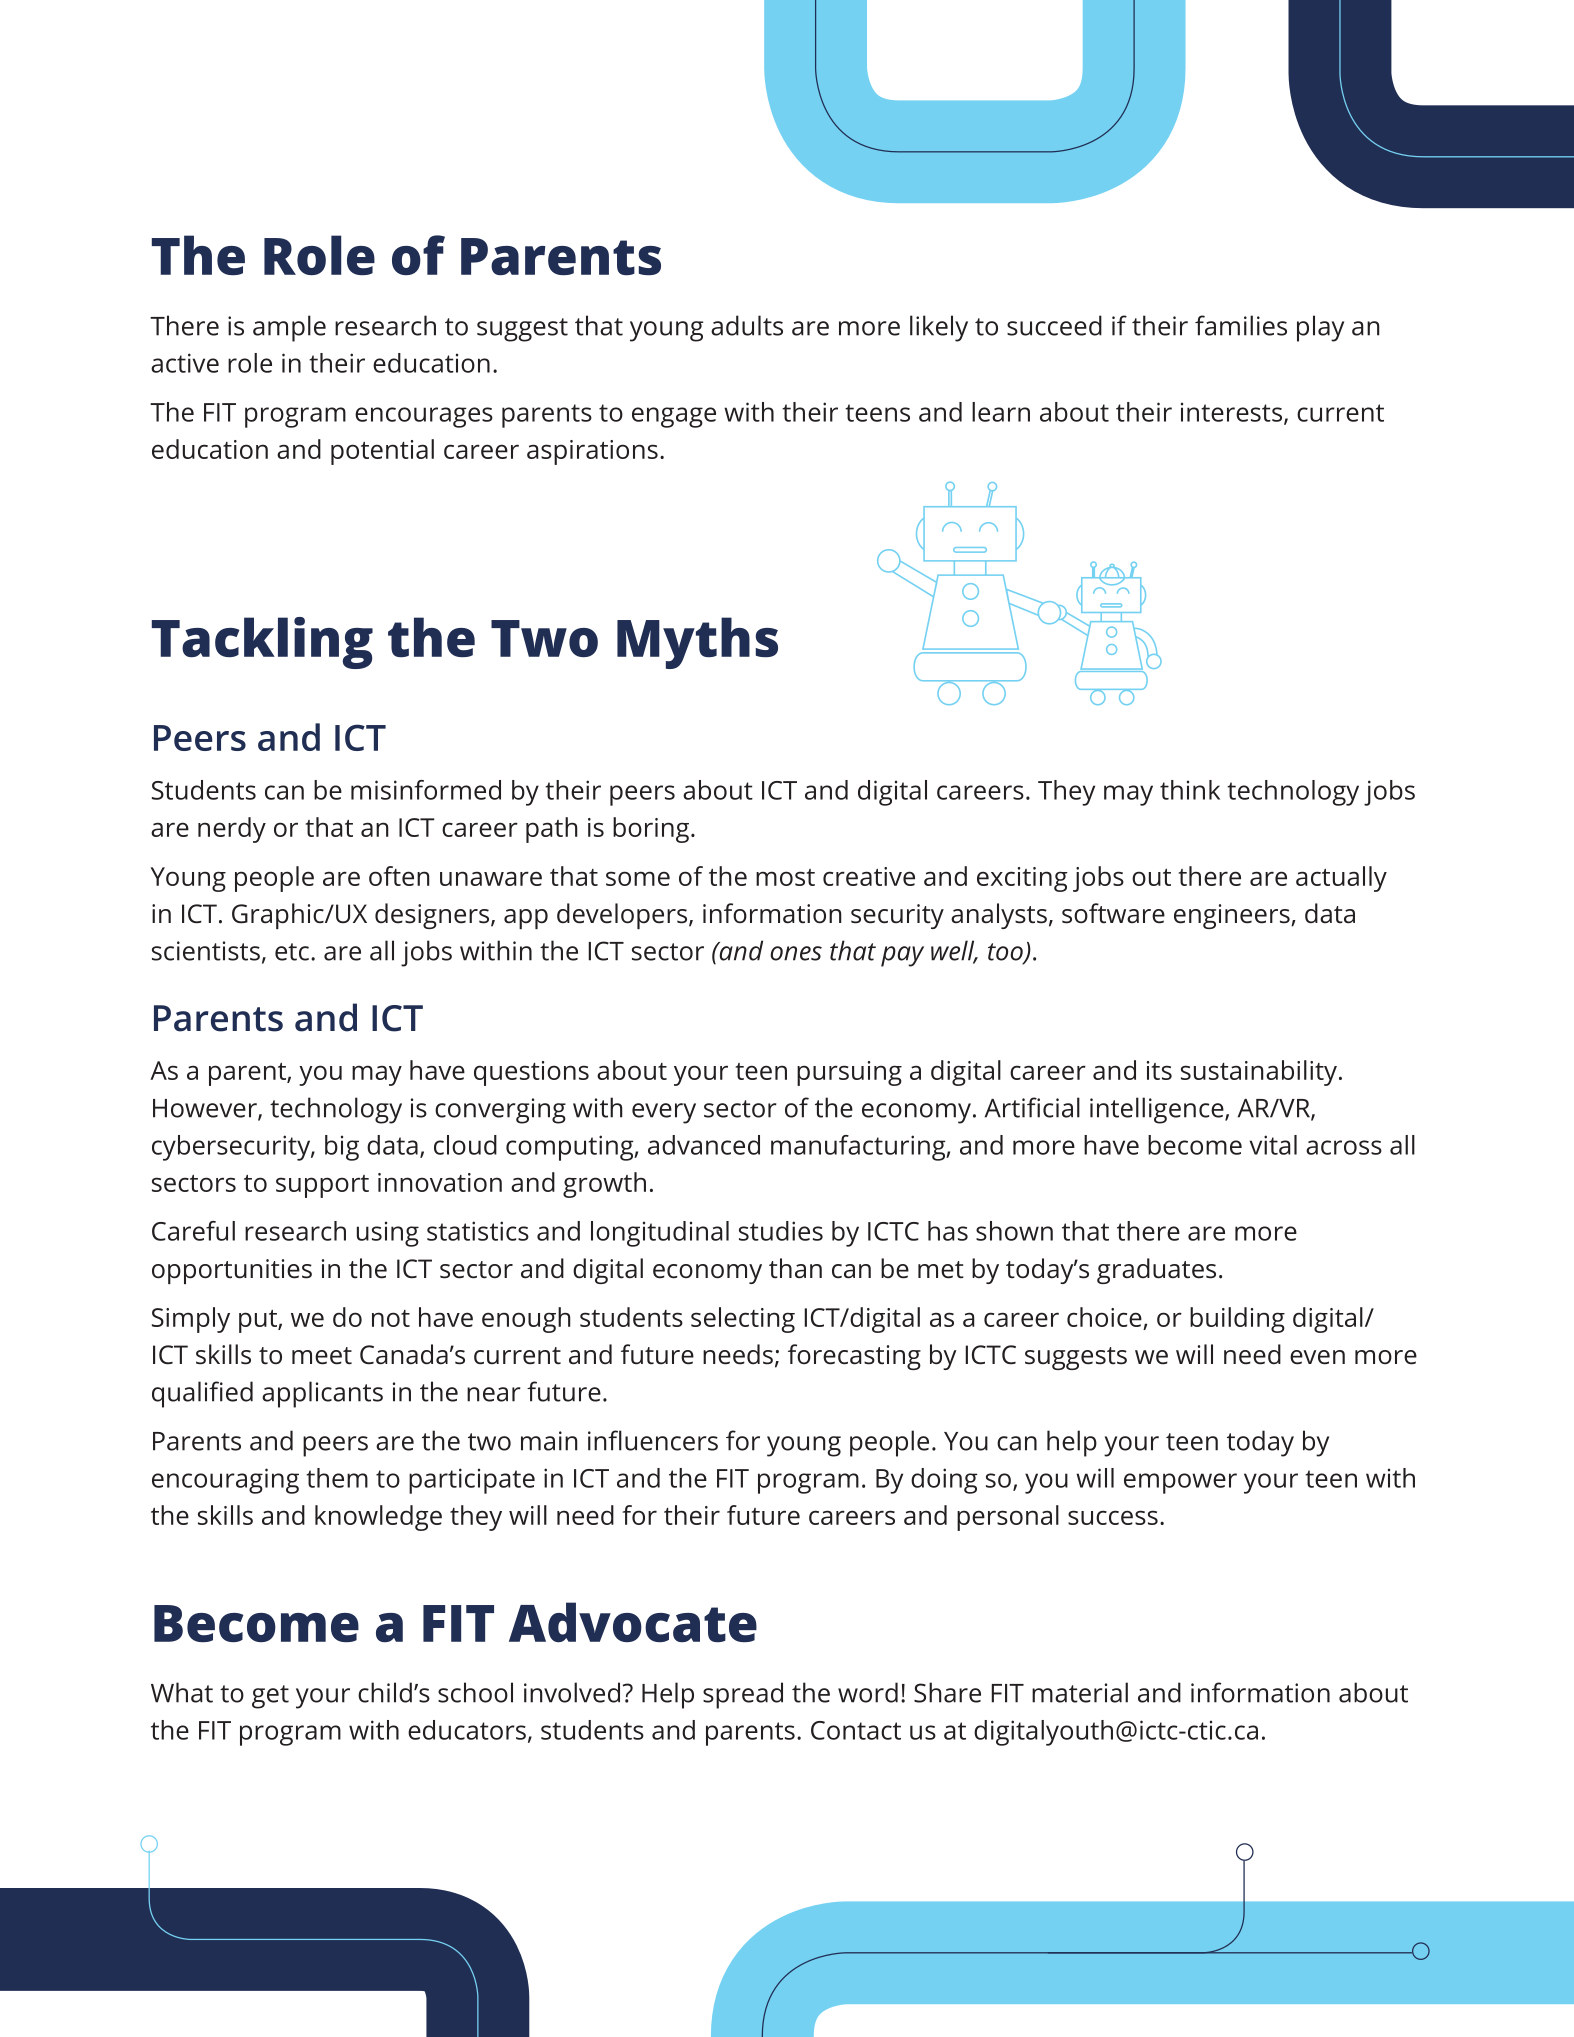  What do you see at coordinates (785, 877) in the document?
I see `most` at bounding box center [785, 877].
